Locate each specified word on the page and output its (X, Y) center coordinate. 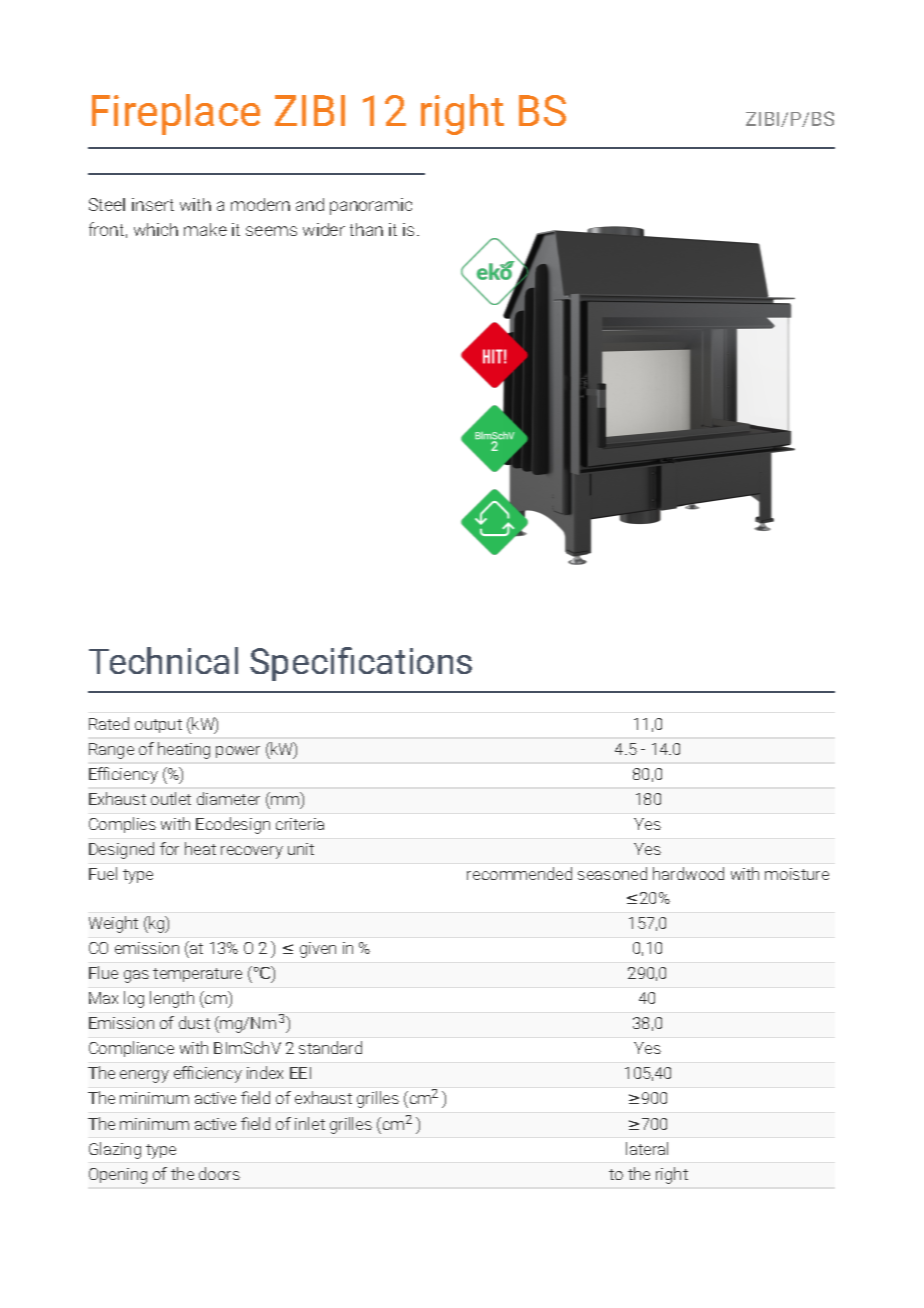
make (205, 229)
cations (415, 661)
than (366, 229)
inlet (310, 1123)
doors (219, 1173)
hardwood (688, 873)
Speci (292, 664)
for (169, 848)
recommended (519, 873)
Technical (163, 660)
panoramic (371, 206)
